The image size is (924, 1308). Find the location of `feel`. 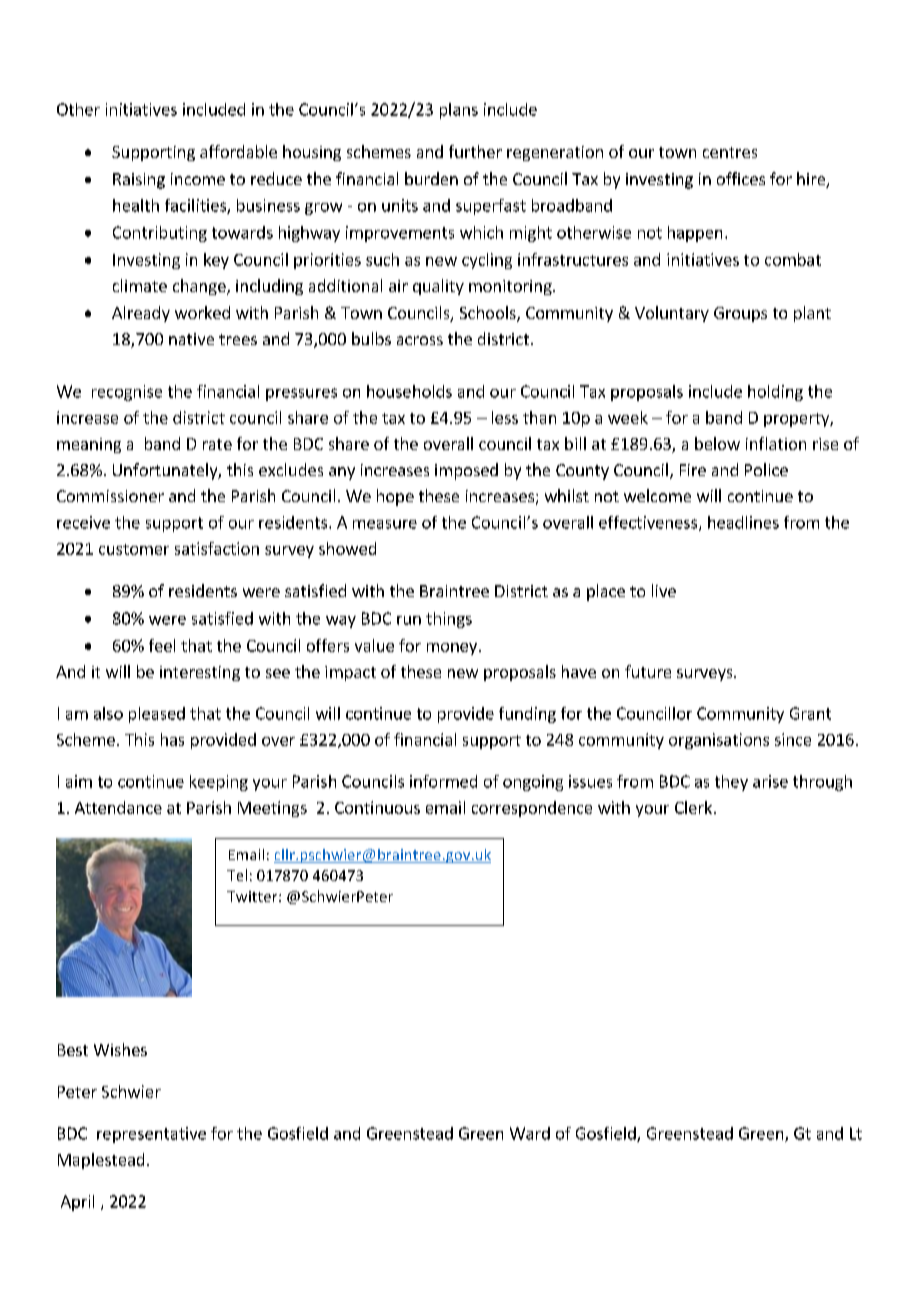

feel is located at coordinates (162, 645).
